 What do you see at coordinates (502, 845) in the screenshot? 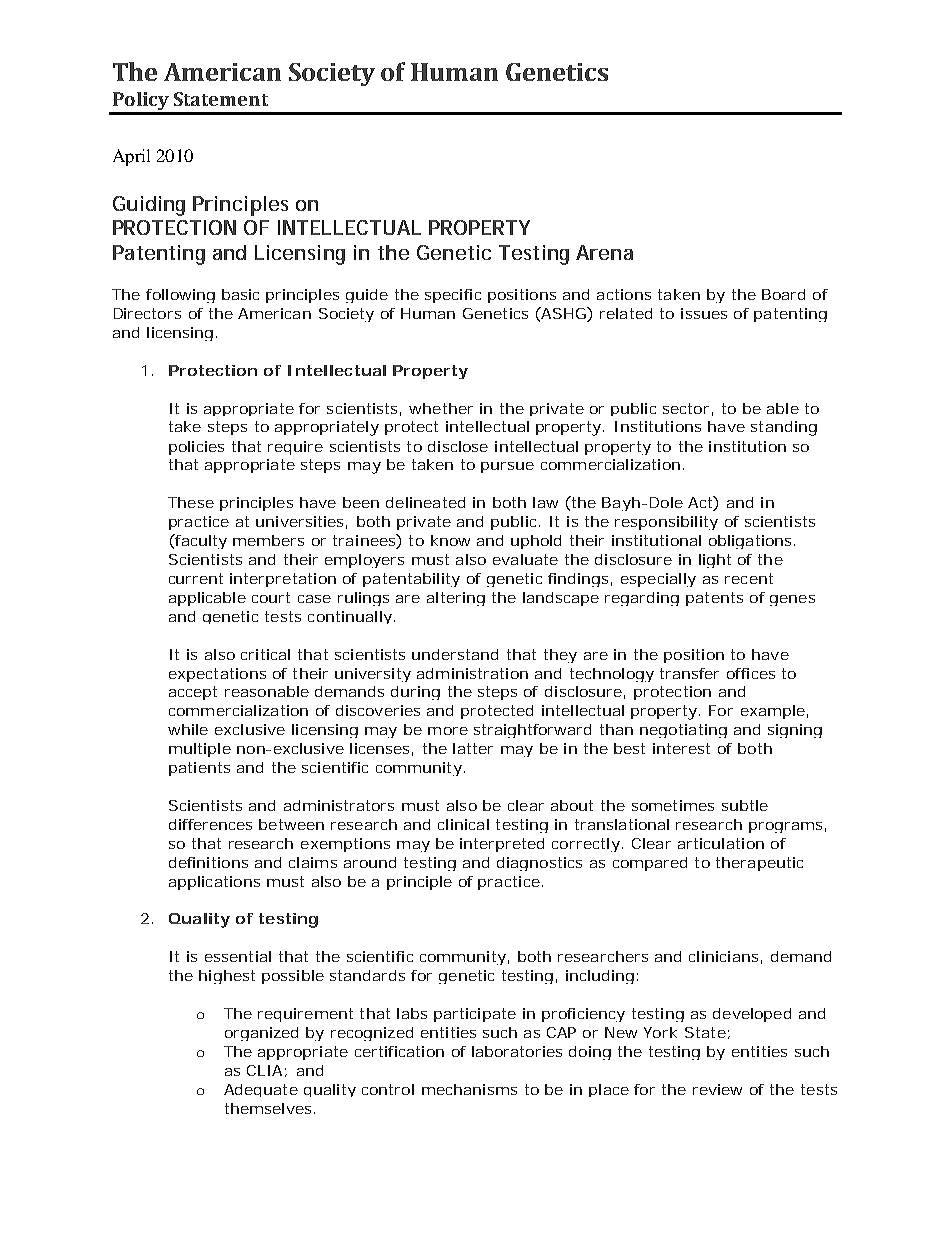
I see `interpreted` at bounding box center [502, 845].
